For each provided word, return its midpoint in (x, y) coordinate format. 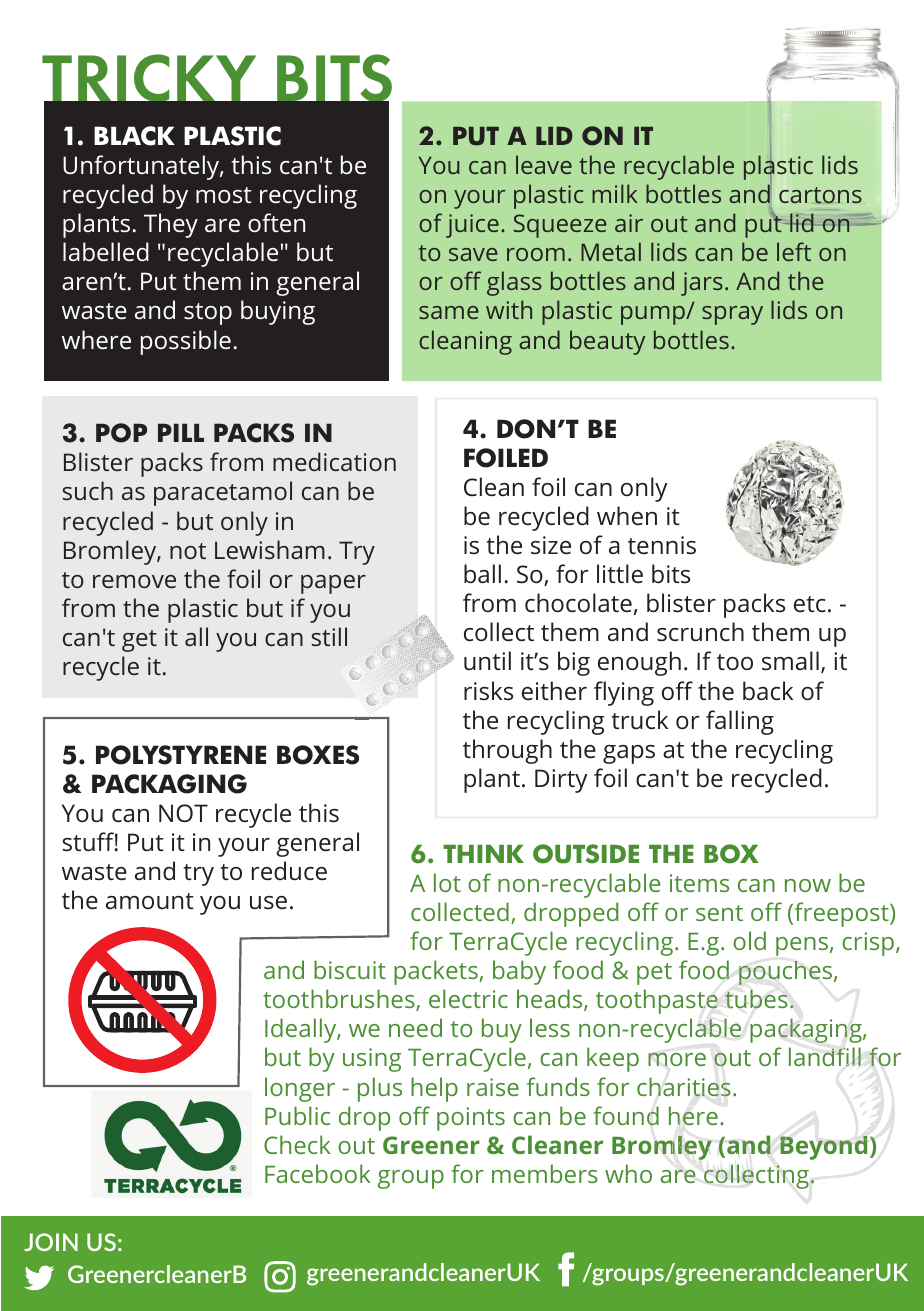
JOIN (51, 1242)
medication (334, 461)
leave (544, 164)
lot (447, 882)
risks (488, 691)
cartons (820, 195)
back (768, 690)
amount (150, 901)
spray (732, 315)
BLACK (134, 136)
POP (121, 433)
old (749, 940)
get (139, 641)
